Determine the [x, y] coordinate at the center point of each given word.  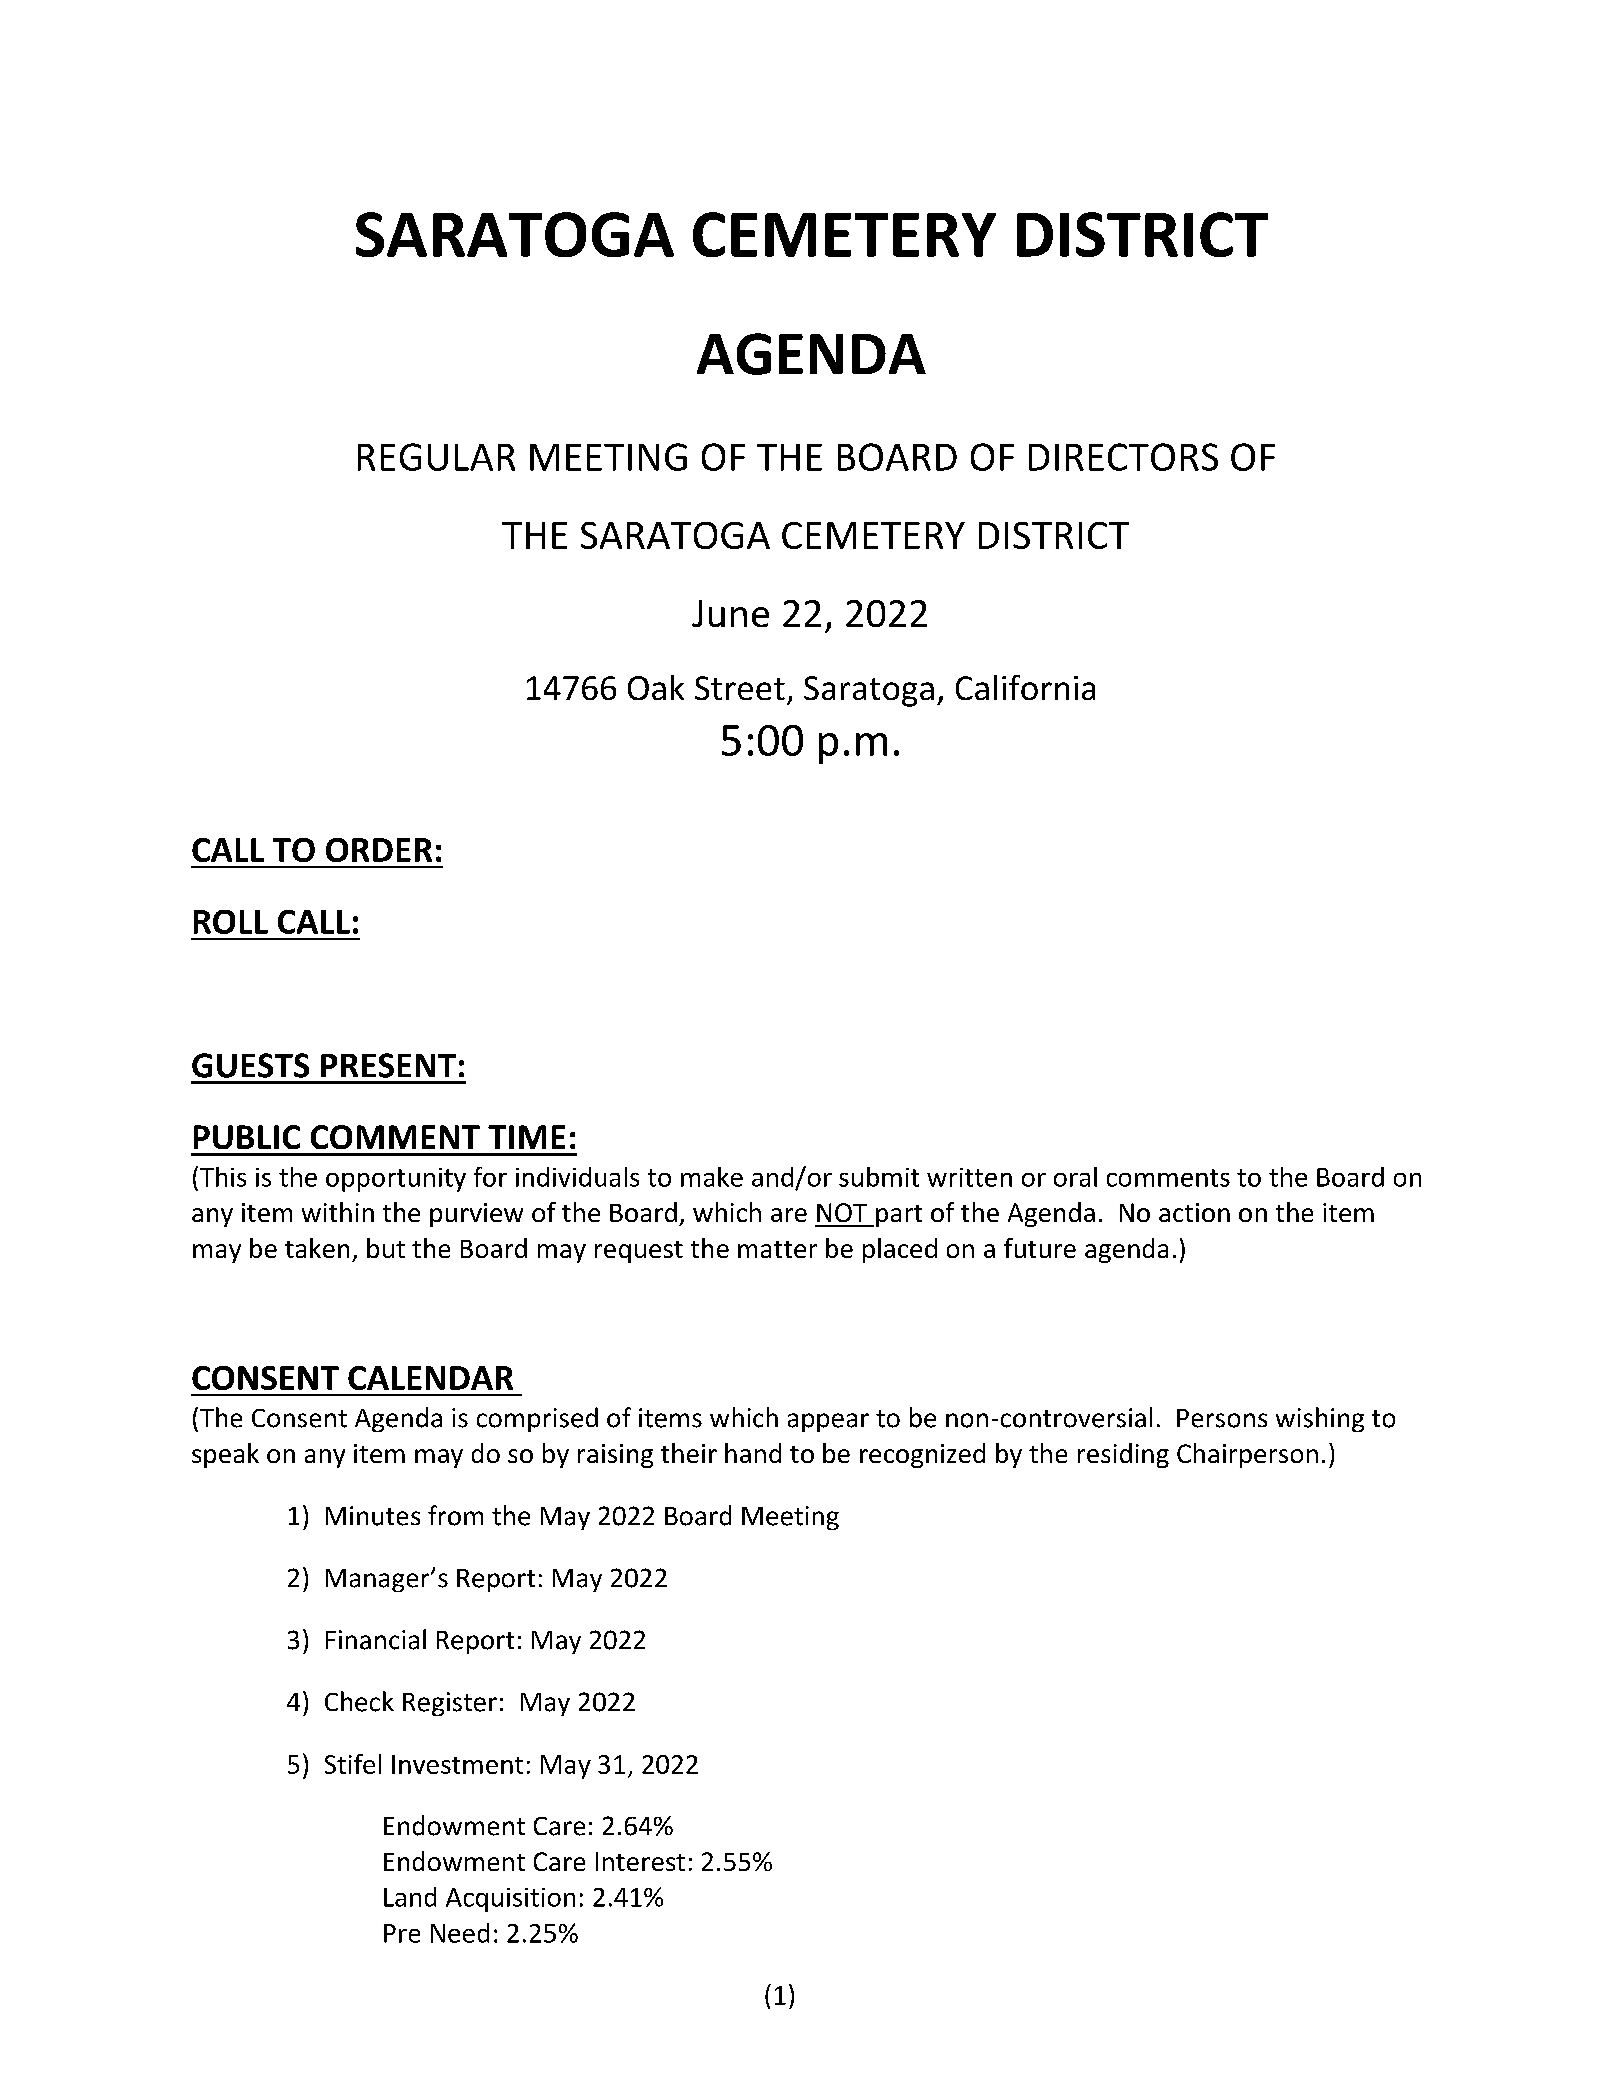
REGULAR [436, 457]
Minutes [373, 1516]
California [1025, 687]
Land [410, 1897]
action [1194, 1212]
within [338, 1212]
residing [1123, 1455]
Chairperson [1247, 1455]
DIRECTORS [1123, 457]
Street [740, 688]
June [730, 613]
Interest [640, 1861]
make [712, 1177]
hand [753, 1453]
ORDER [379, 850]
